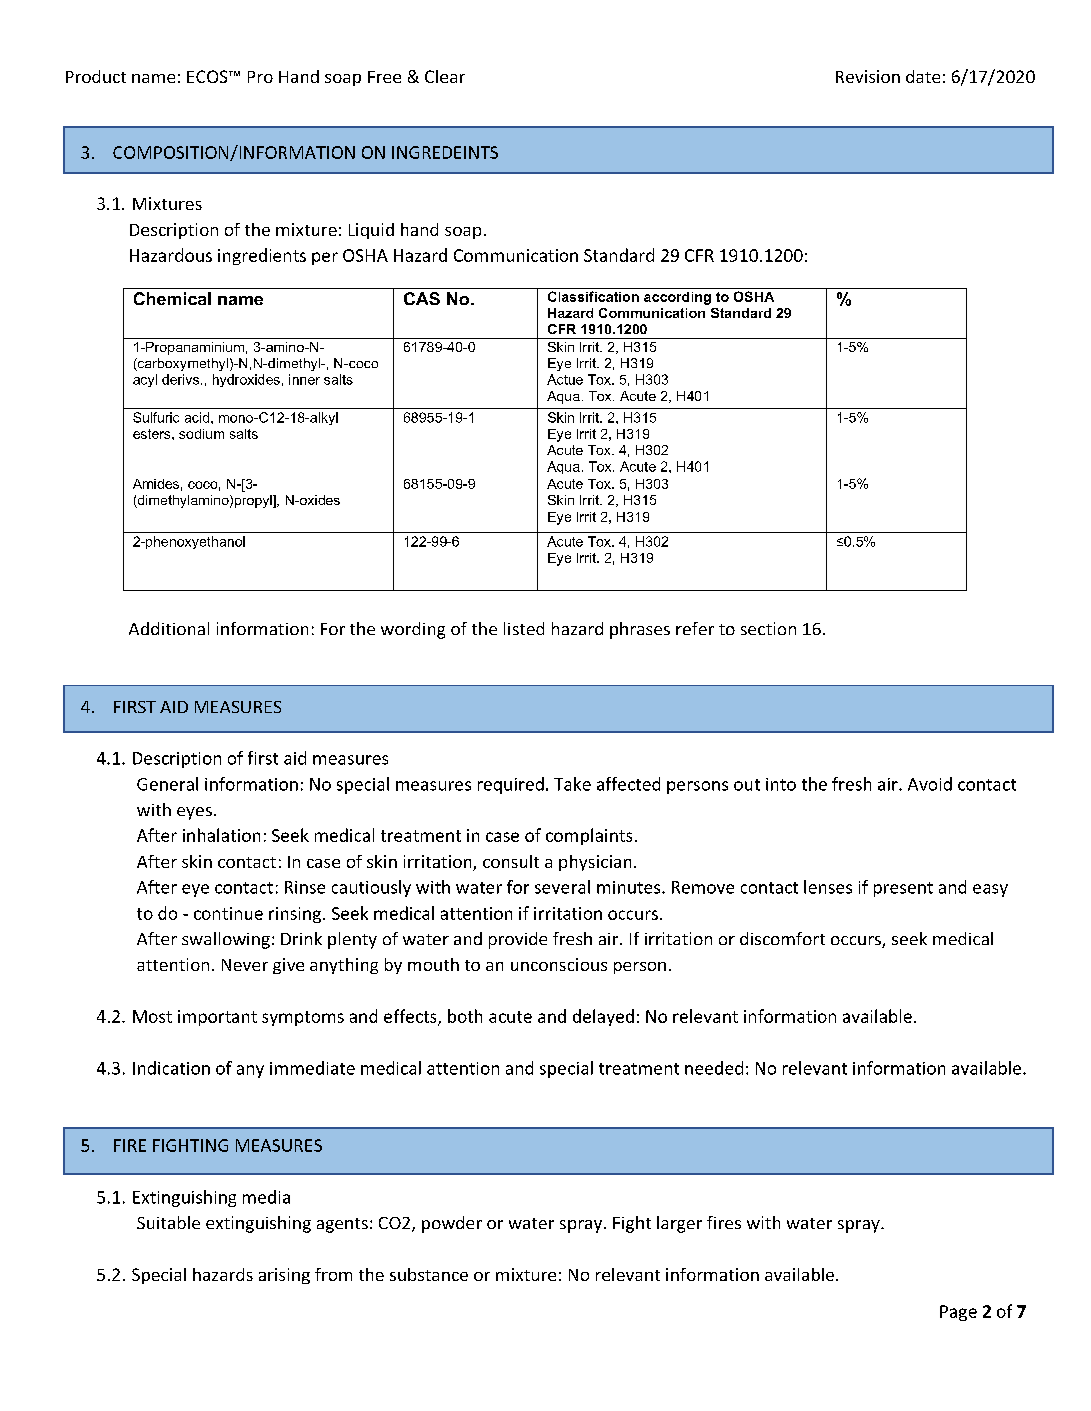  Describe the element at coordinates (930, 784) in the page. I see `Avoid` at that location.
